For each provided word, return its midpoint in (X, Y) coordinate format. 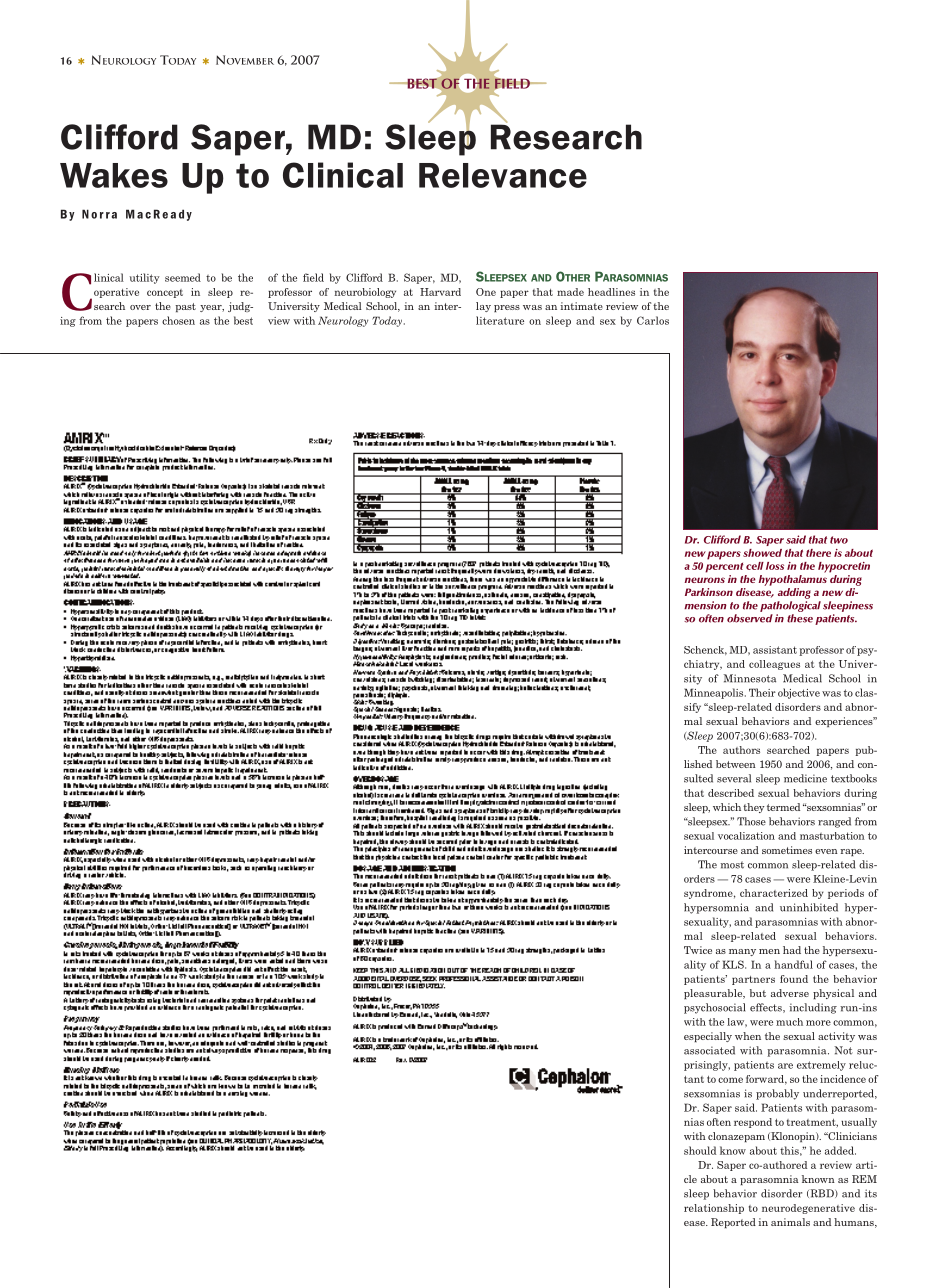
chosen (178, 320)
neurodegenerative (808, 1209)
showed (762, 553)
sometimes (787, 850)
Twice (698, 950)
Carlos (653, 320)
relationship (714, 1209)
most (732, 865)
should (700, 1150)
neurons (704, 580)
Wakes (114, 175)
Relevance (503, 175)
